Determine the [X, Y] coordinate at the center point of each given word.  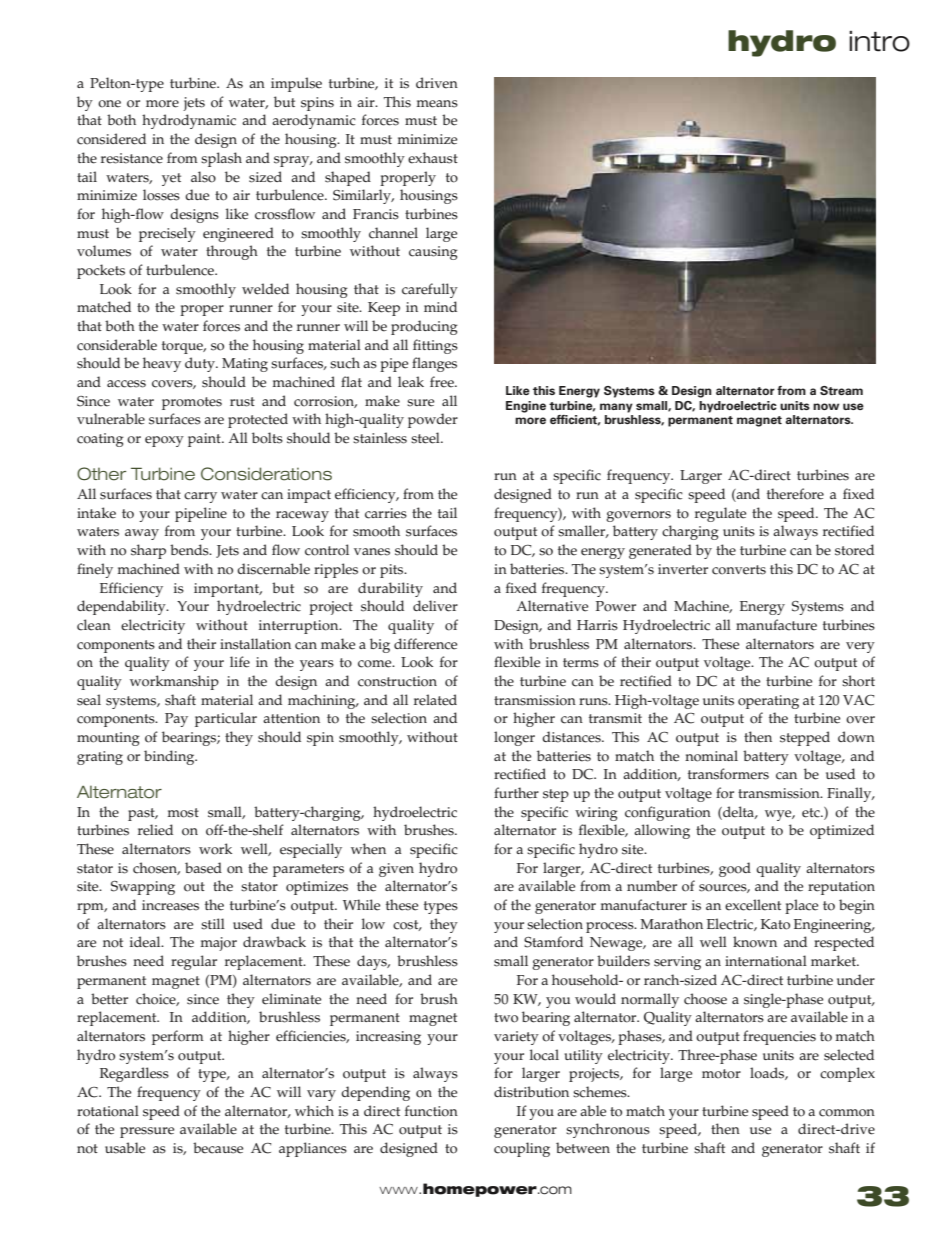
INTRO [879, 41]
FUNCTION [431, 1111]
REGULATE [720, 514]
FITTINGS [435, 346]
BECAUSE [218, 1148]
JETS [194, 104]
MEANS [437, 104]
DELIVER [435, 606]
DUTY [201, 364]
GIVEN [396, 870]
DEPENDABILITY [122, 607]
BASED [203, 868]
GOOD [735, 869]
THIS [781, 569]
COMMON [847, 1113]
